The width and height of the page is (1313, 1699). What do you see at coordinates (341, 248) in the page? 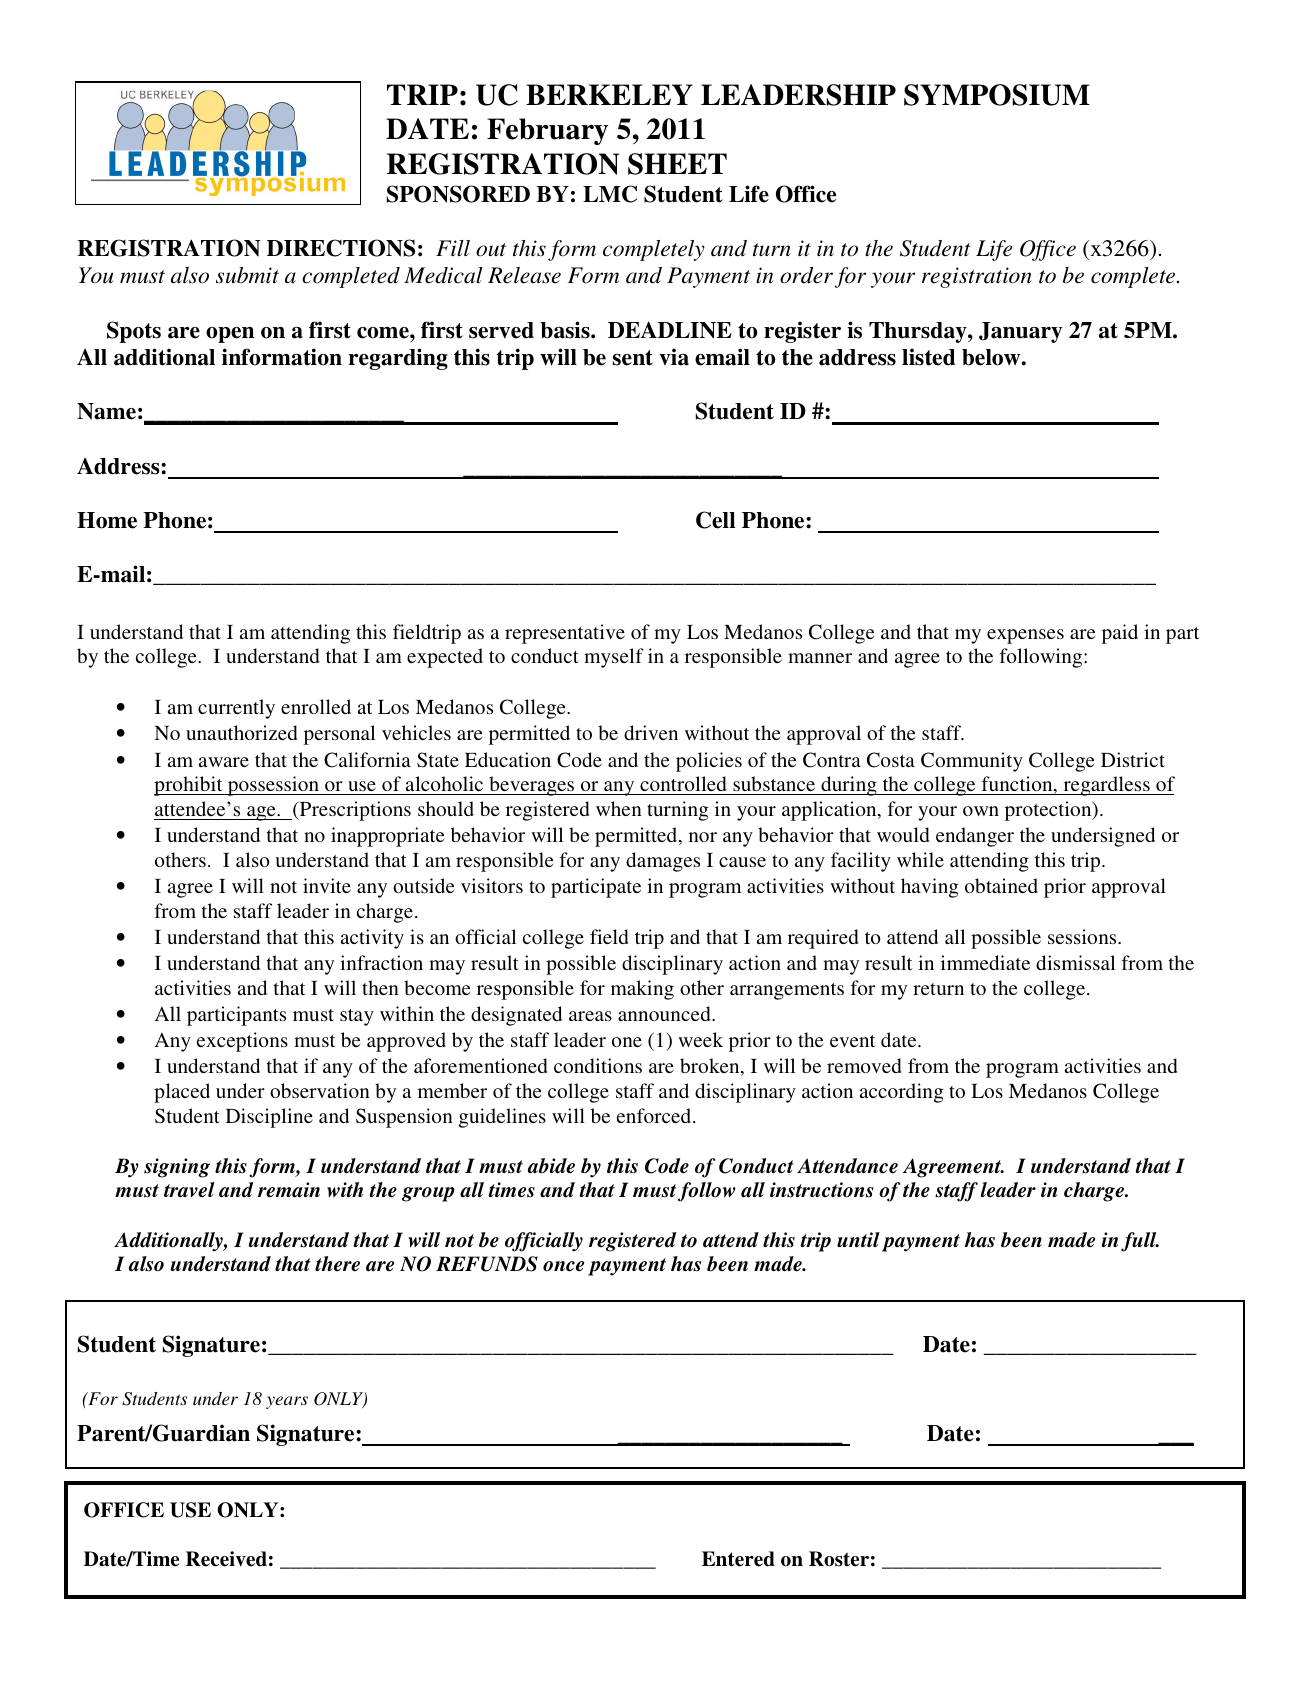
I see `DIRECTIONS` at bounding box center [341, 248].
